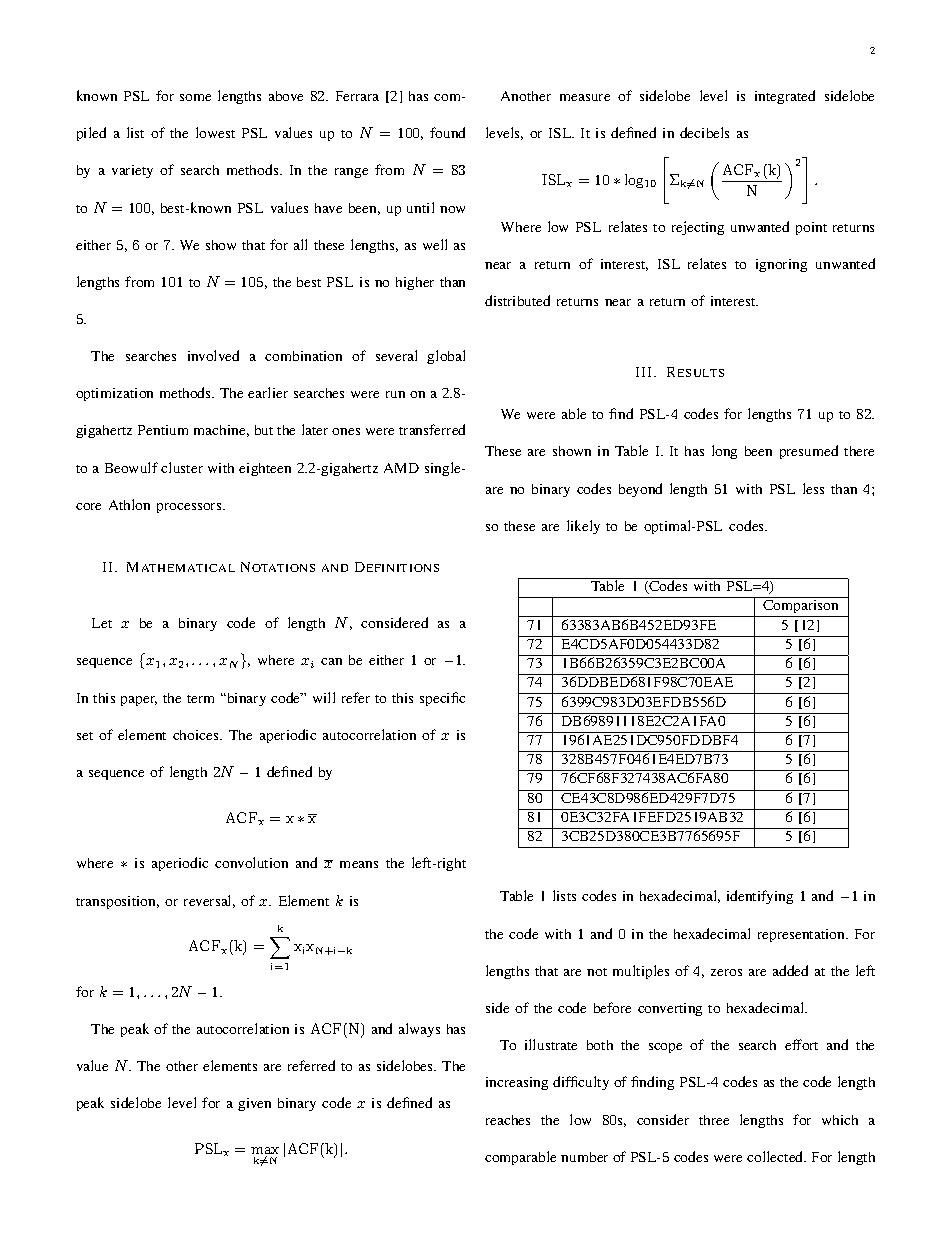 This page has height=1233, width=952. Describe the element at coordinates (801, 608) in the page. I see `Comparison` at that location.
